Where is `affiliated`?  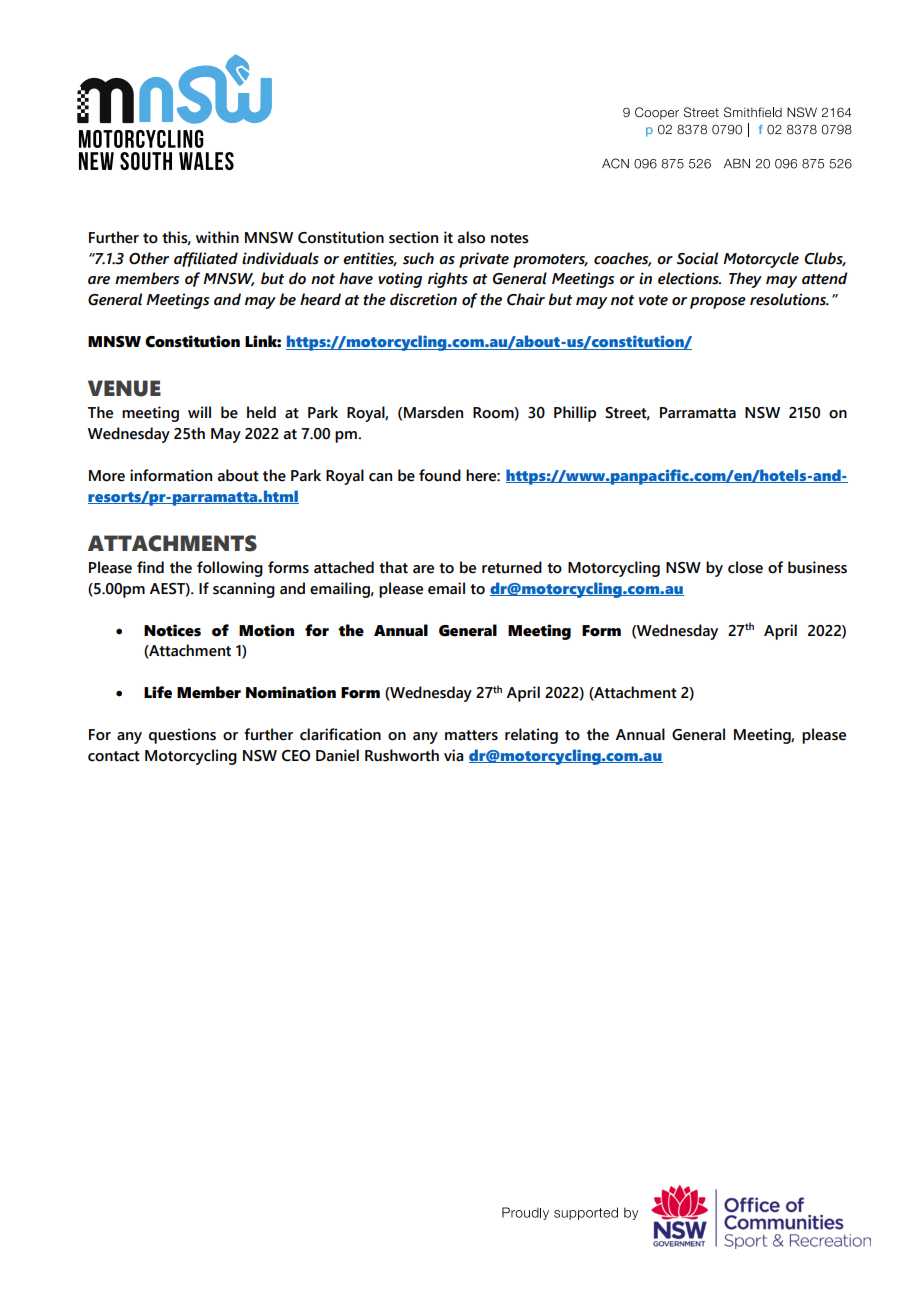 affiliated is located at coordinates (206, 259).
